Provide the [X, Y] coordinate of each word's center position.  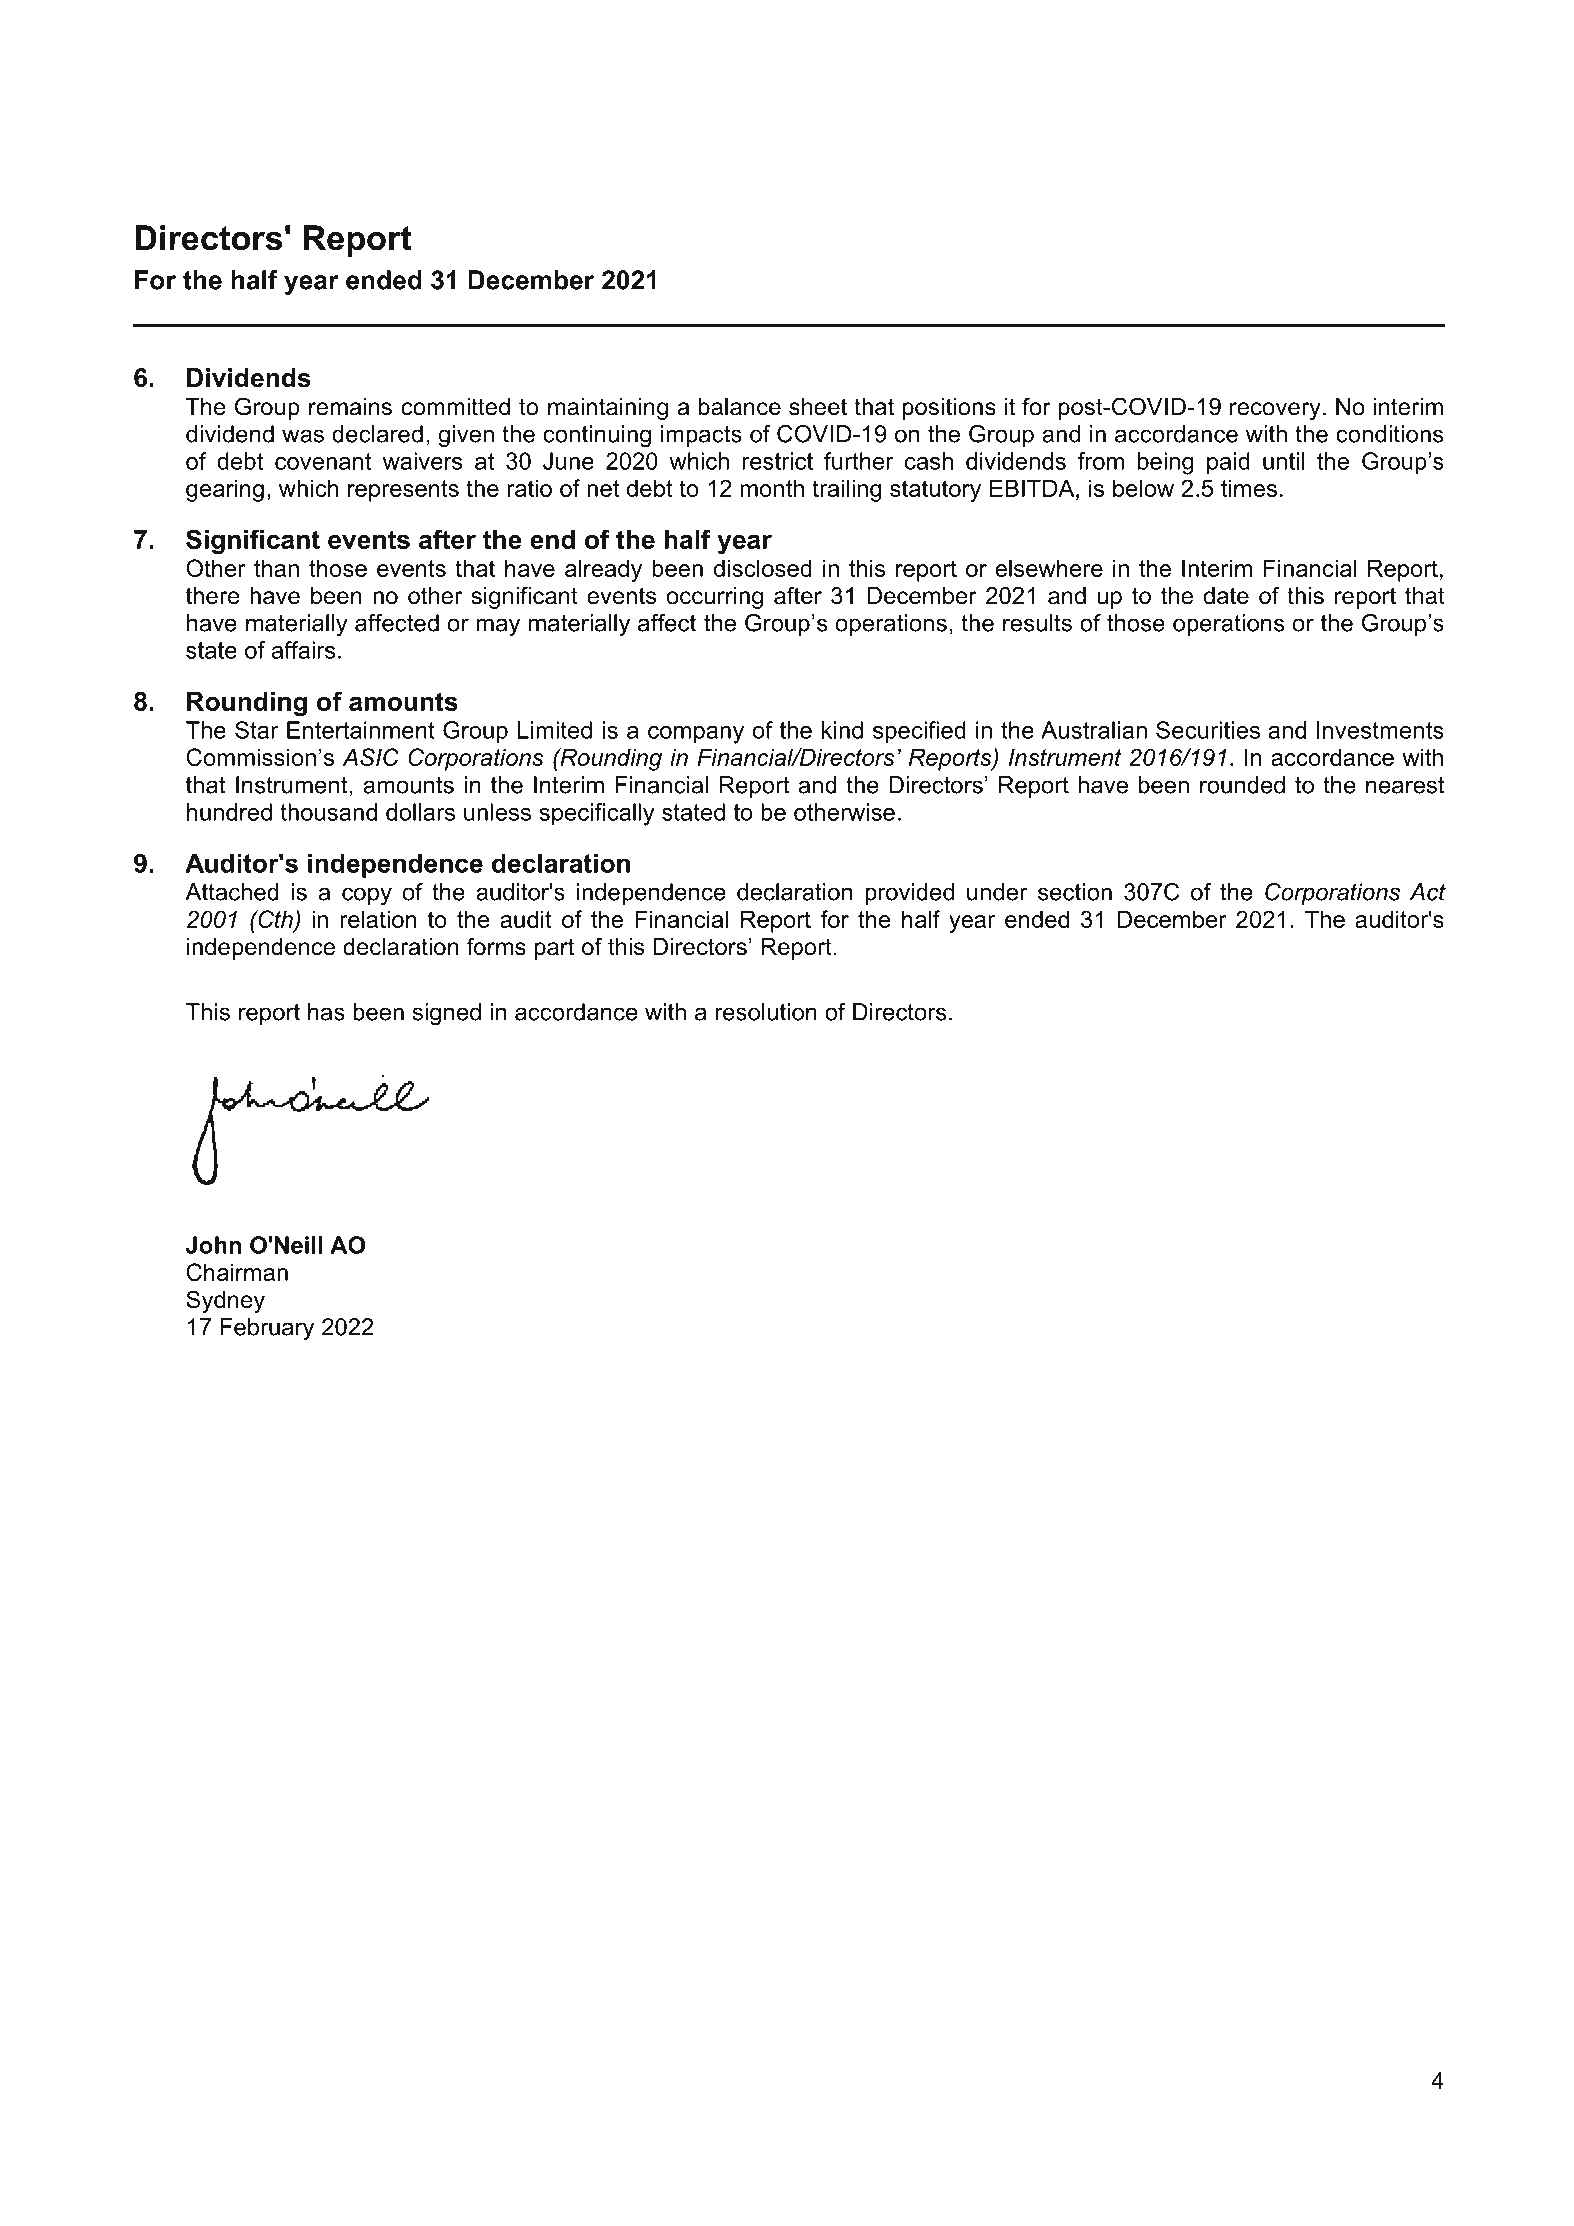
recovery [1275, 411]
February [267, 1329]
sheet [818, 407]
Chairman [237, 1272]
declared [377, 434]
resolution [766, 1012]
